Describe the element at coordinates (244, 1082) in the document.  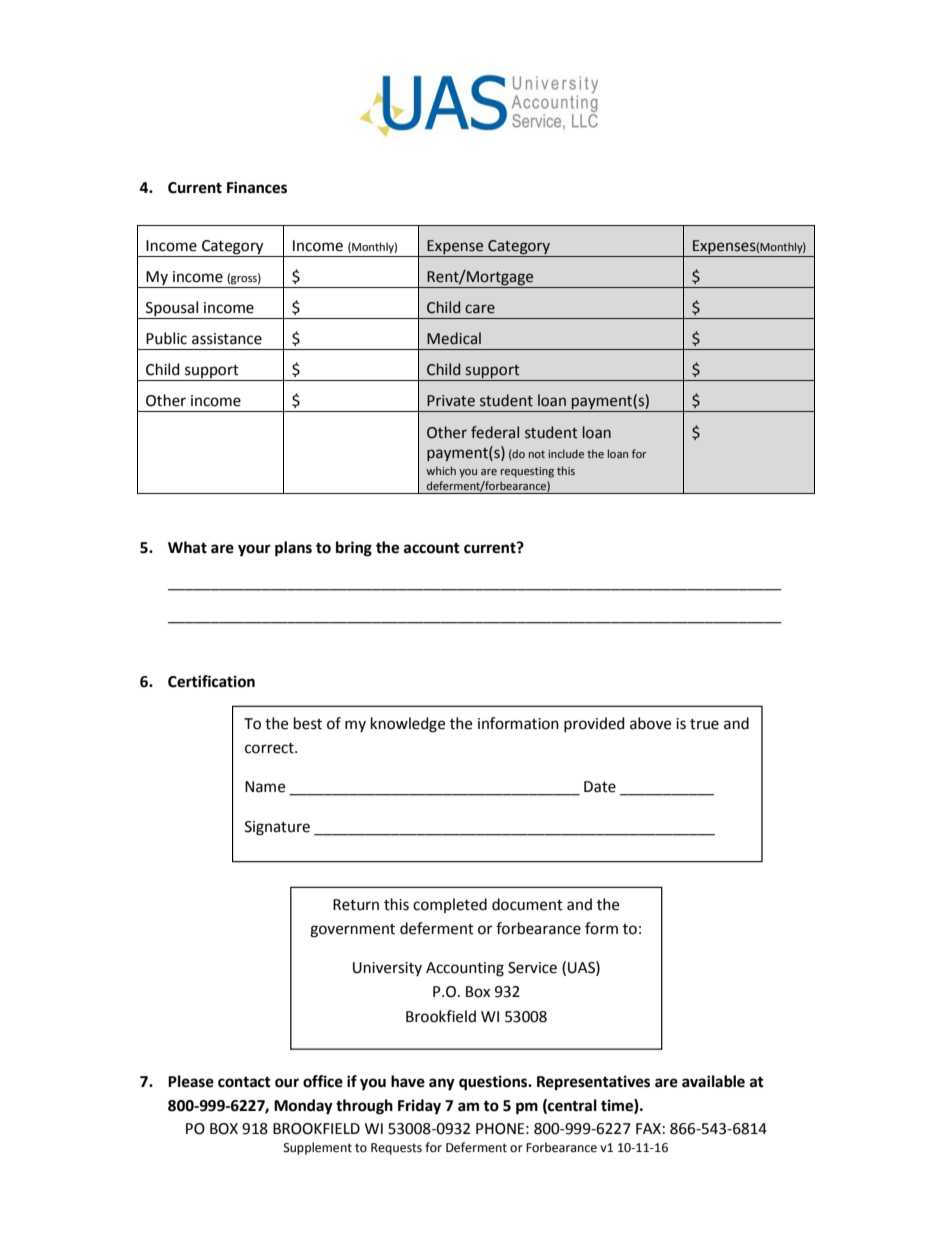
I see `contact` at that location.
